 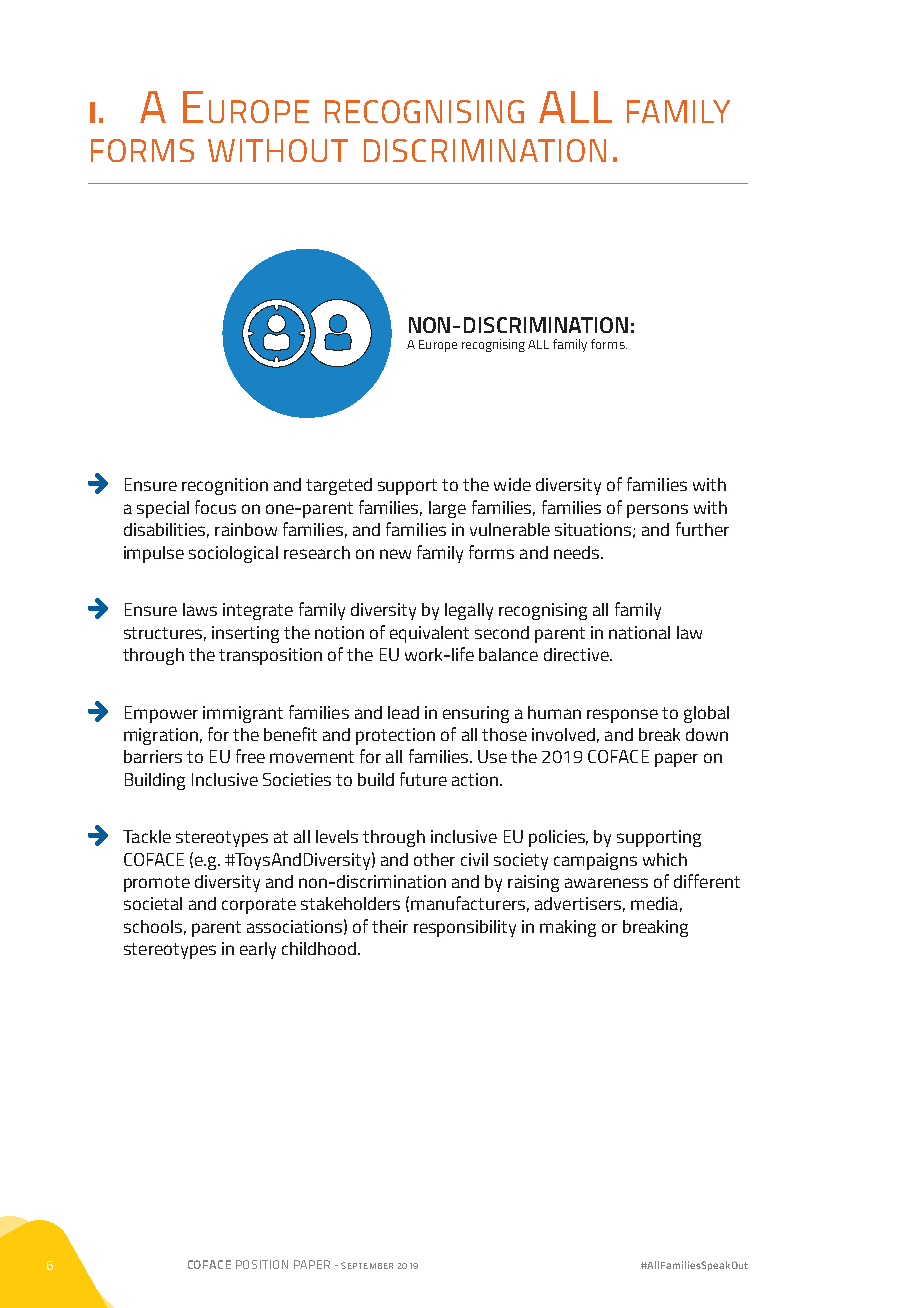 What do you see at coordinates (447, 509) in the screenshot?
I see `large` at bounding box center [447, 509].
